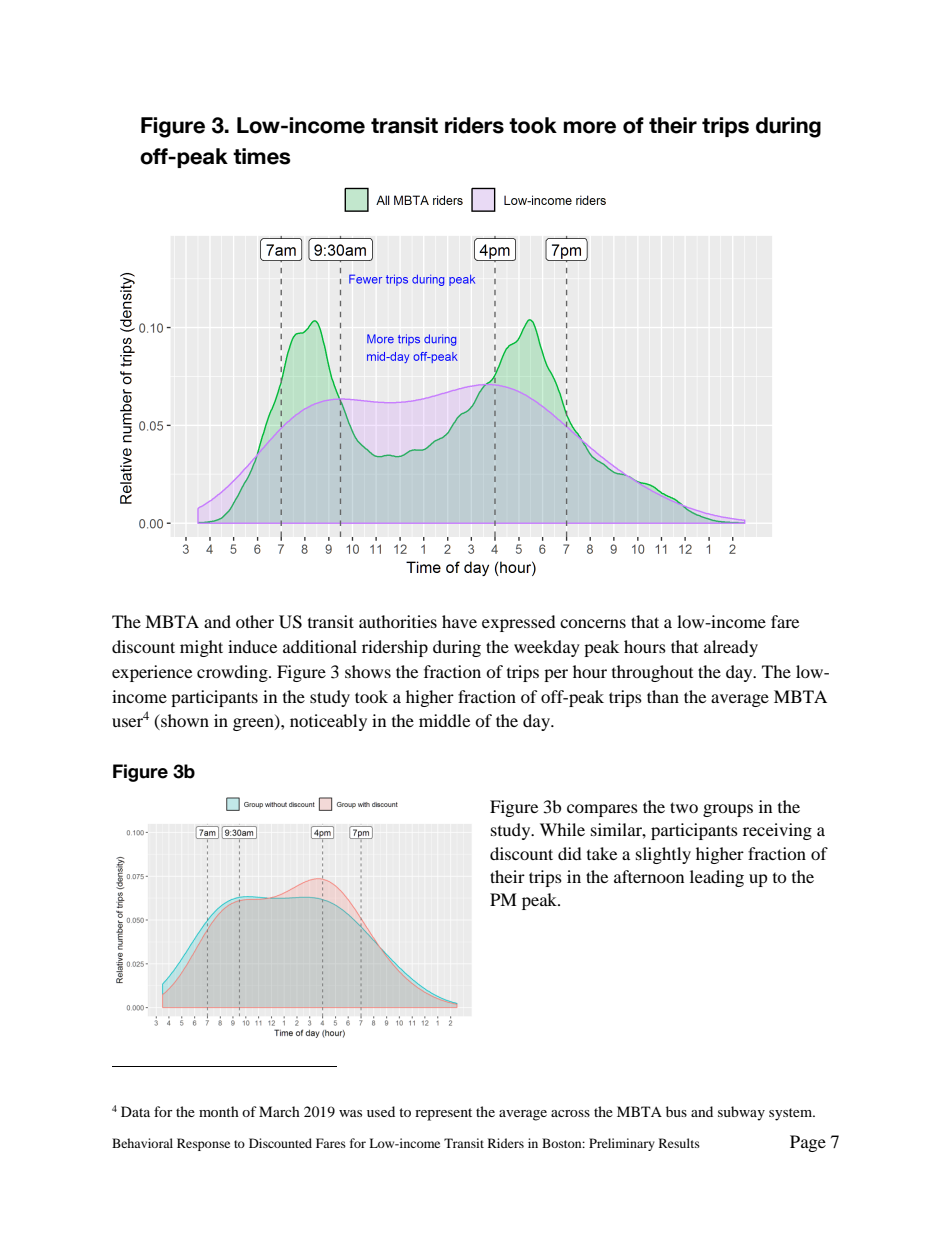 The image size is (952, 1233). I want to click on other, so click(255, 621).
